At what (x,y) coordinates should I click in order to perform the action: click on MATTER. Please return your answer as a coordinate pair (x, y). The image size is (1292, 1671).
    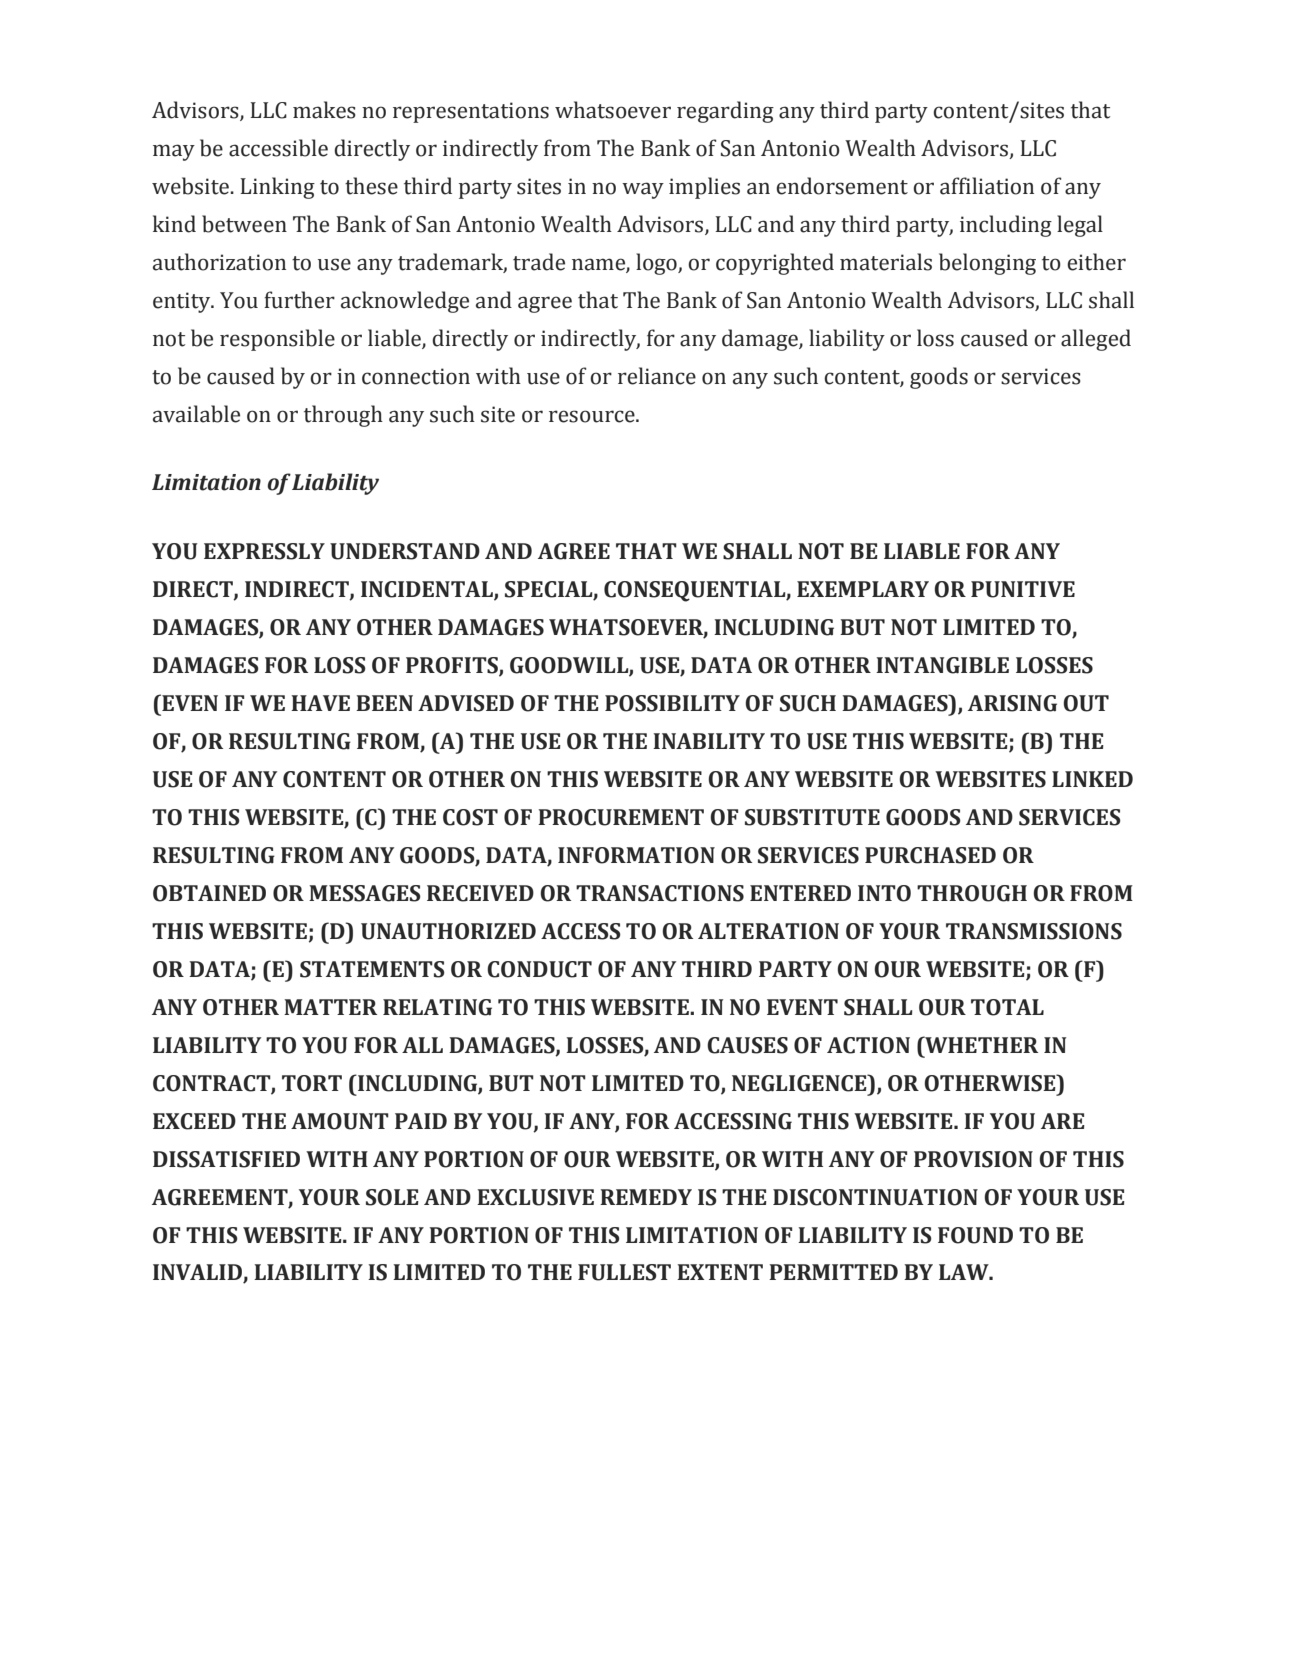
    Looking at the image, I should click on (330, 1007).
